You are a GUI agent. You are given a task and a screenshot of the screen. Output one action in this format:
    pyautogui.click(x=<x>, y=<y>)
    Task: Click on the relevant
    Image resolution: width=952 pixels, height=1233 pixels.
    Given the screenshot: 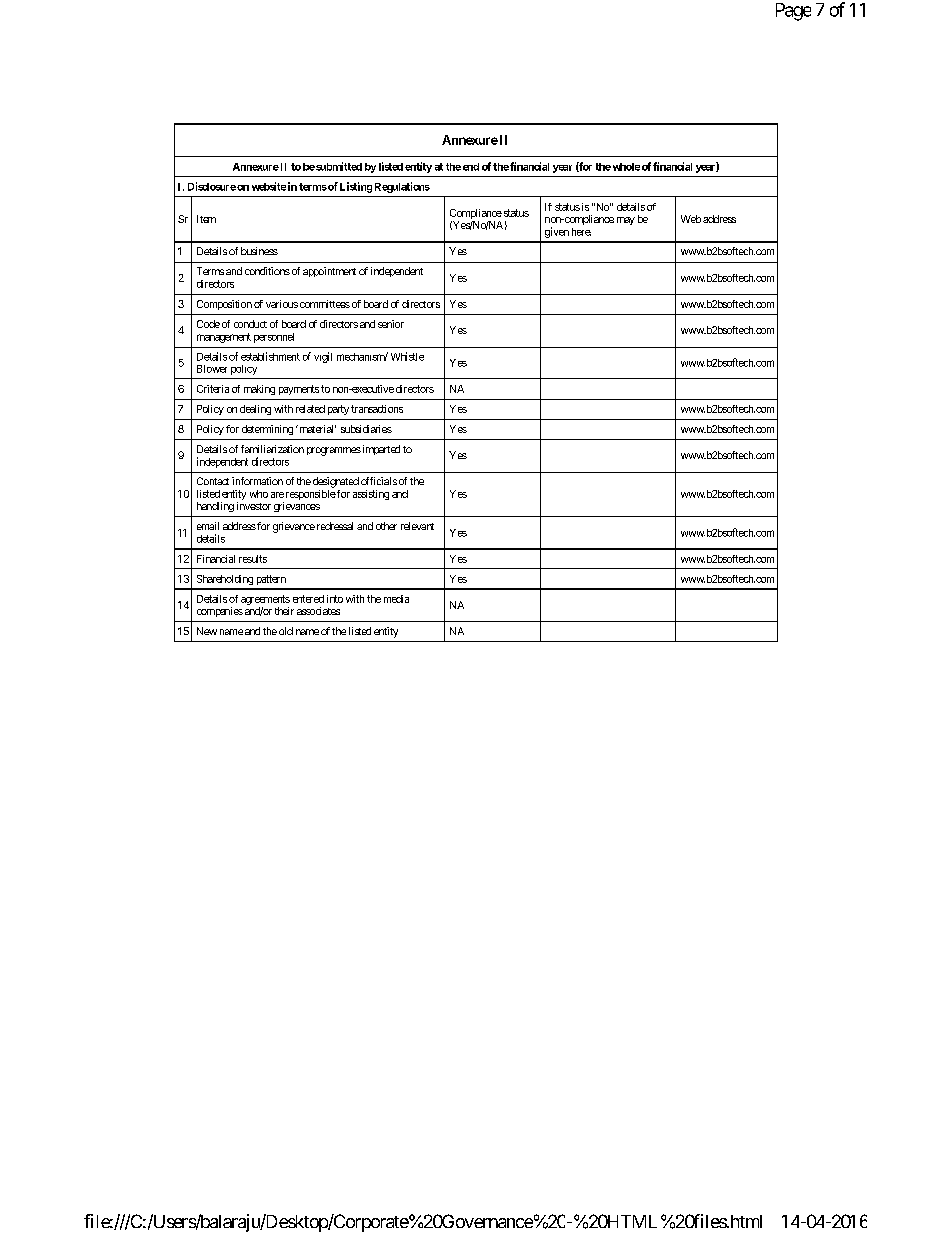 What is the action you would take?
    pyautogui.click(x=417, y=526)
